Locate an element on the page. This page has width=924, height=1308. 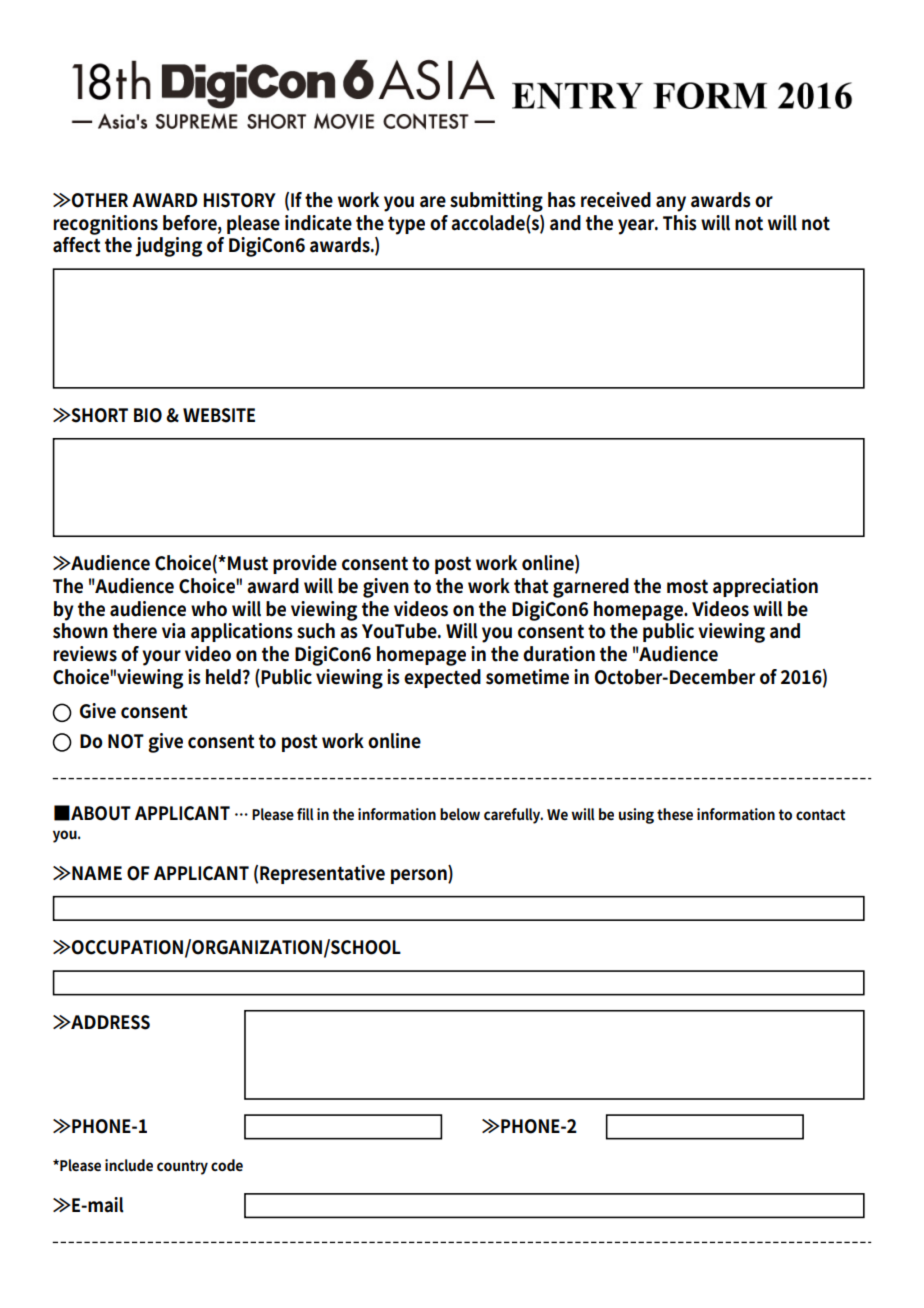
most is located at coordinates (687, 586).
